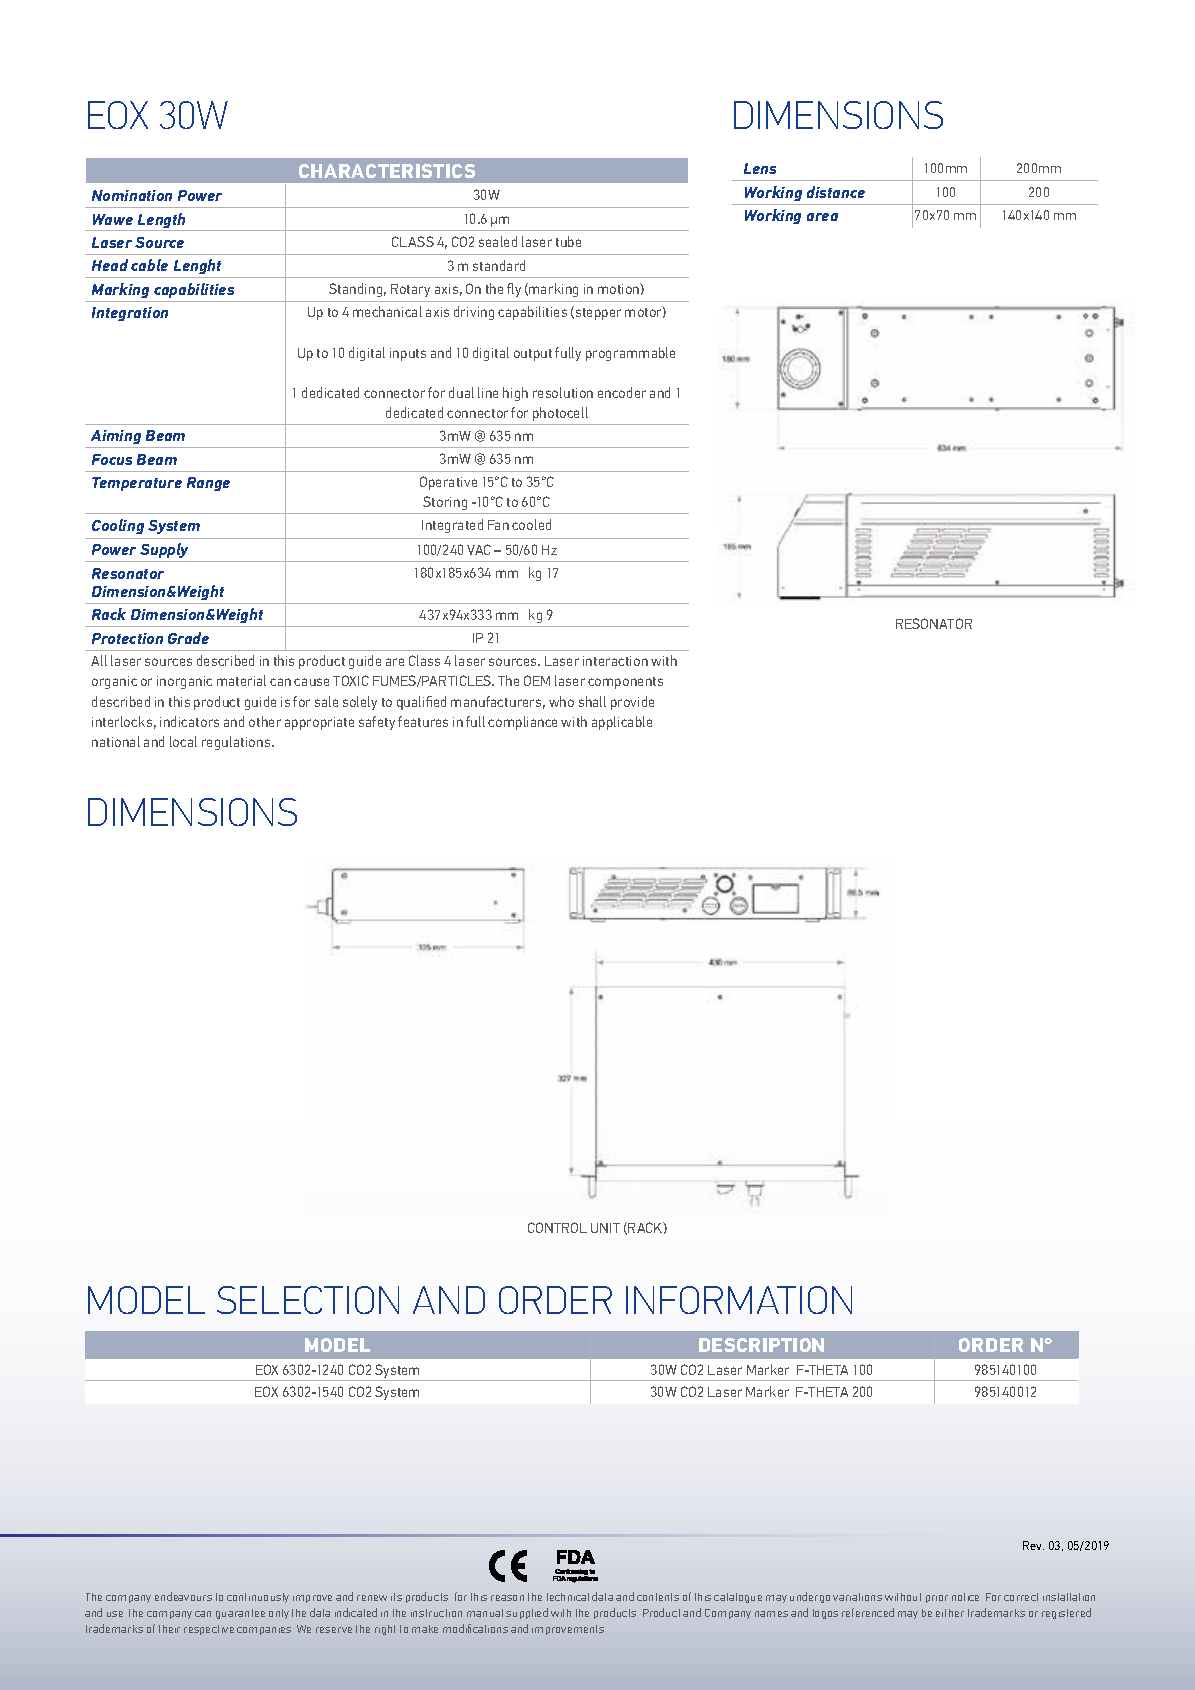  What do you see at coordinates (836, 192) in the page?
I see `distance` at bounding box center [836, 192].
